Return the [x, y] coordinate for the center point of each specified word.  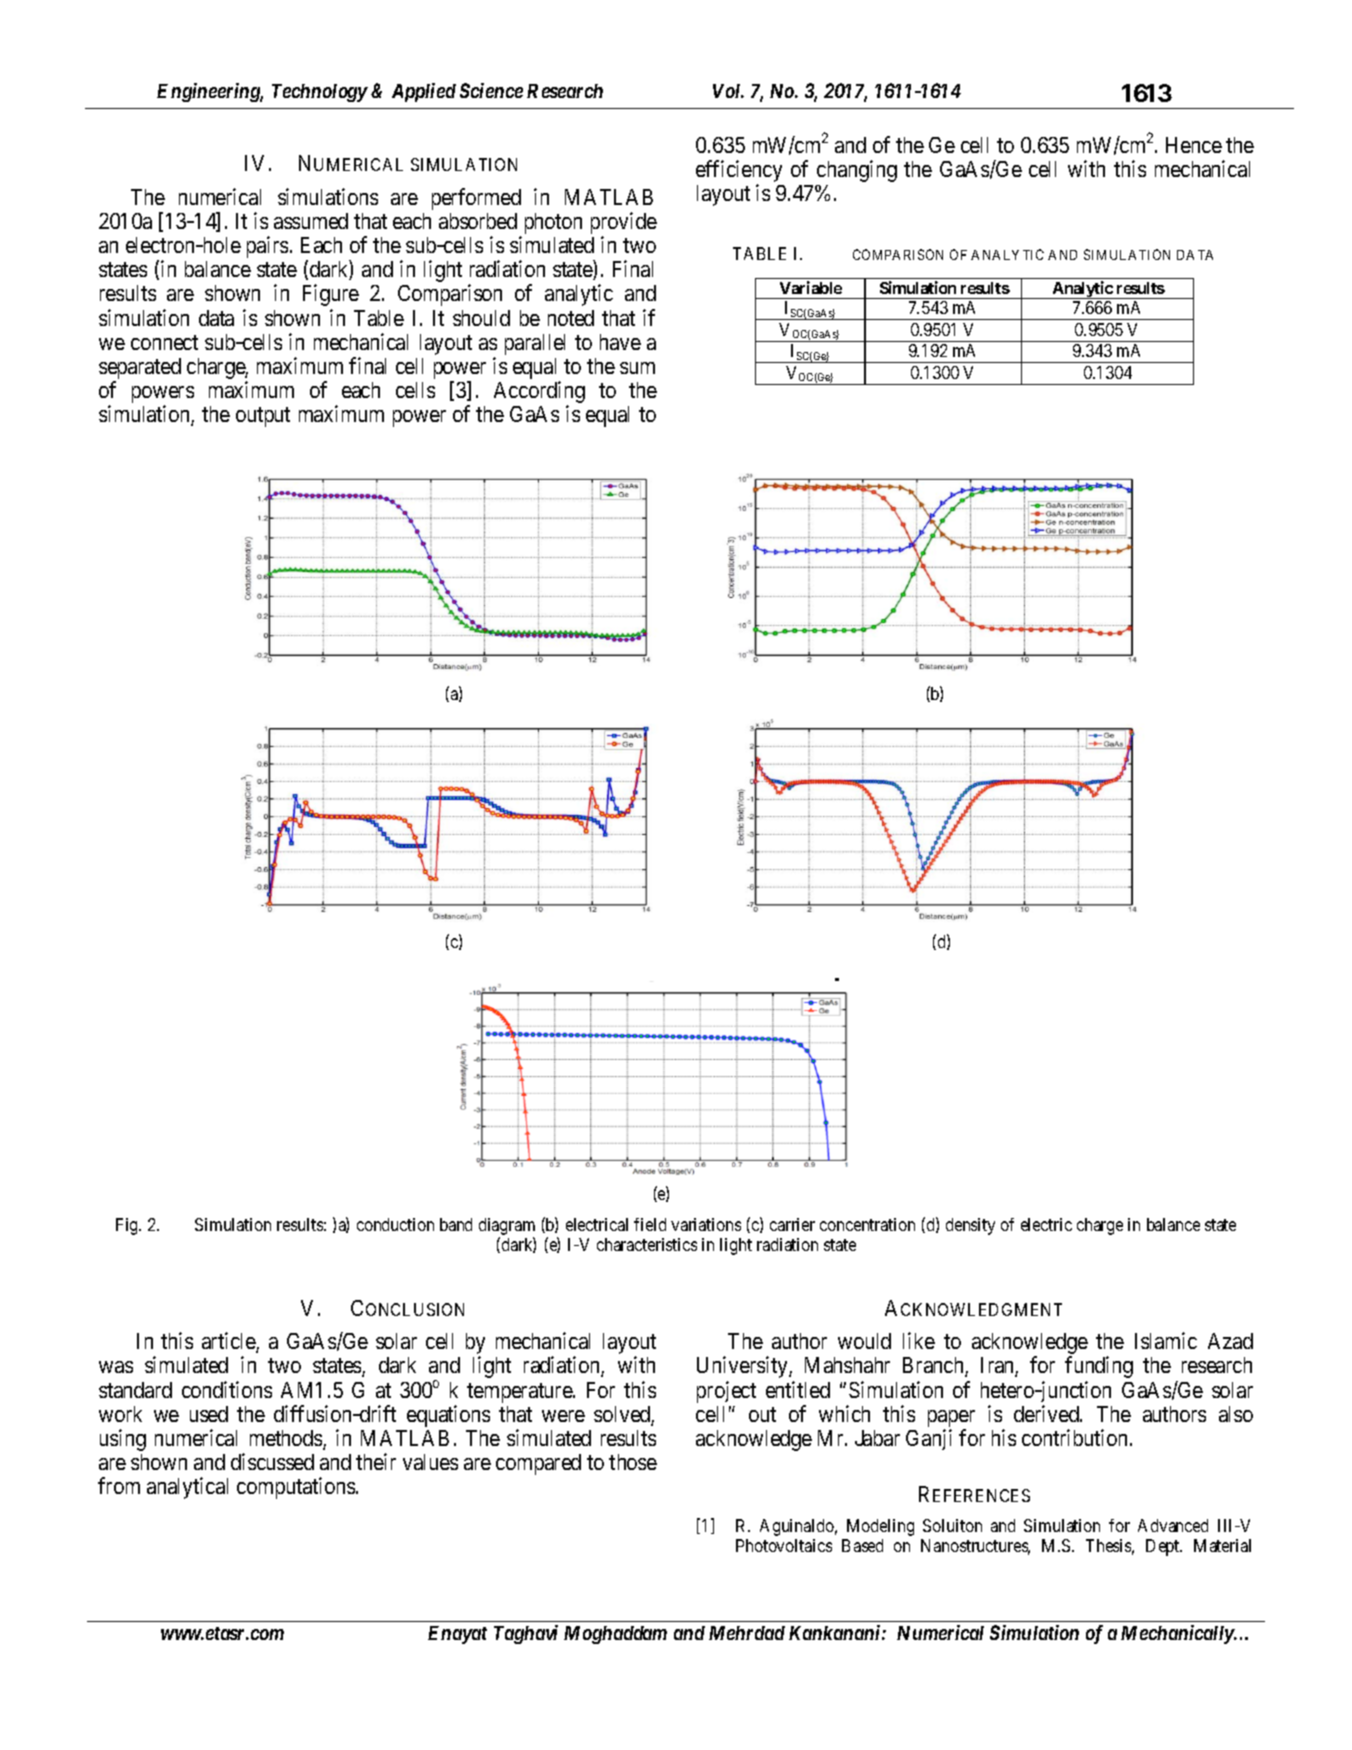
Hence [1194, 145]
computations [296, 1488]
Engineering [210, 92]
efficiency [739, 172]
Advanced [1173, 1525]
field [650, 1224]
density [970, 1226]
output [263, 417]
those [633, 1462]
